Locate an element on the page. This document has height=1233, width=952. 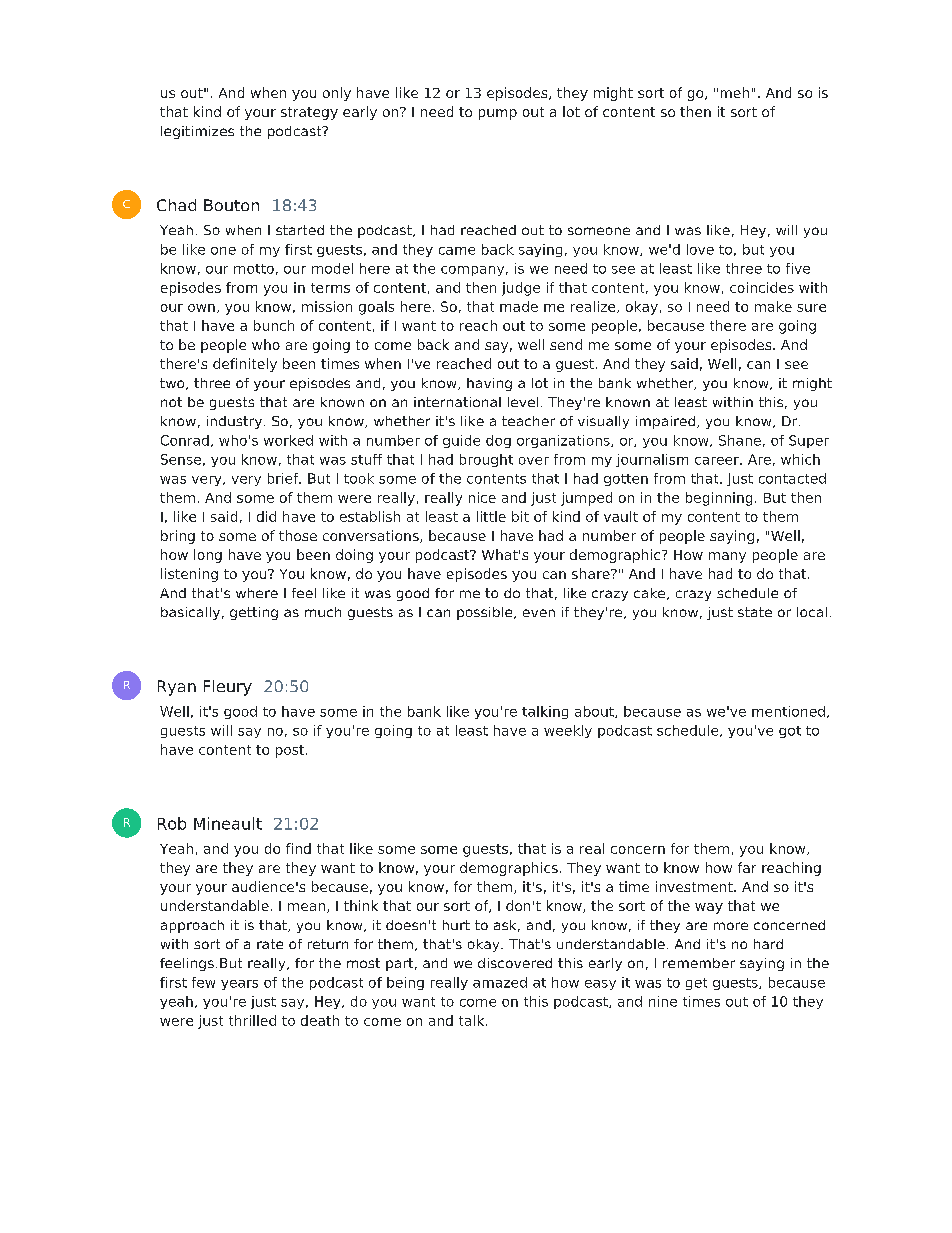
pump is located at coordinates (498, 114).
